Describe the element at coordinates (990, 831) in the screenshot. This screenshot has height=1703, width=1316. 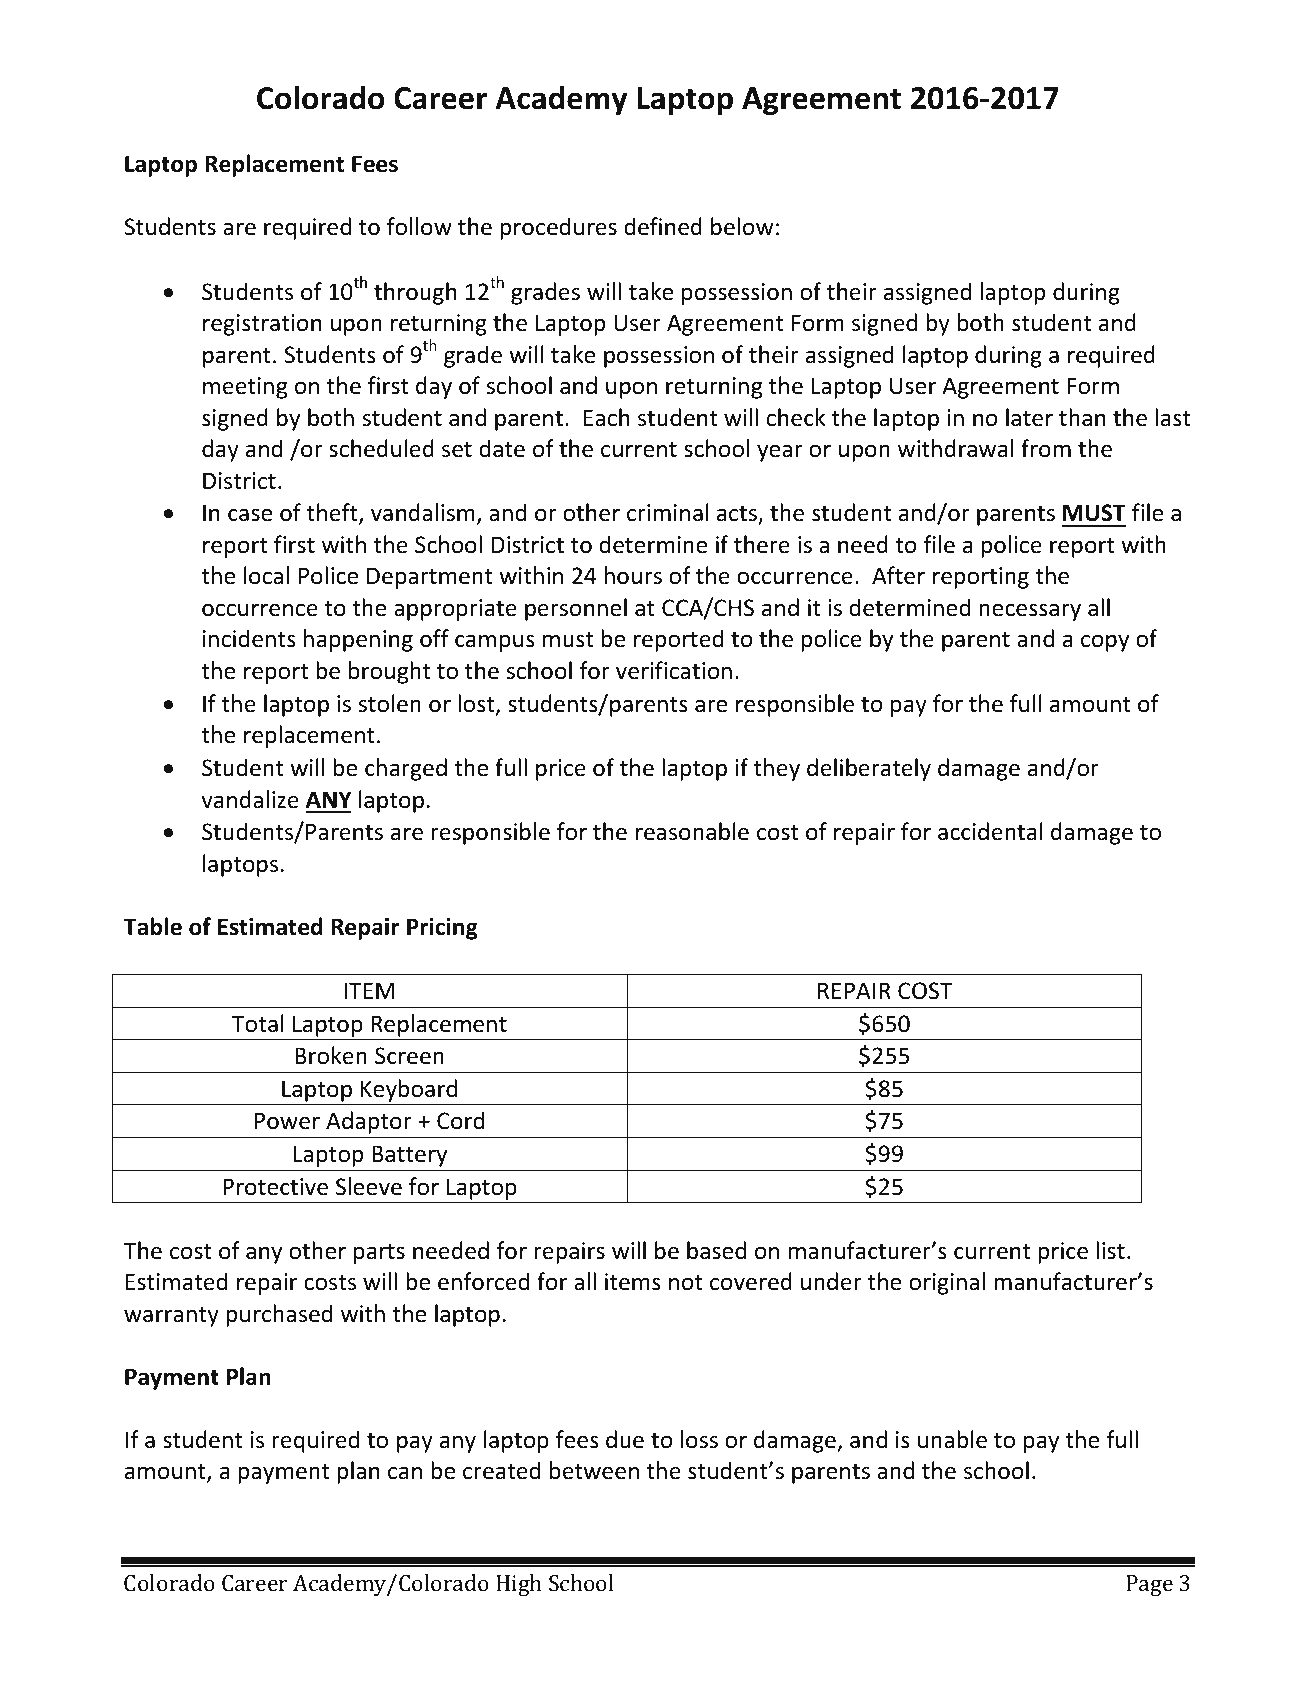
I see `accidental` at that location.
